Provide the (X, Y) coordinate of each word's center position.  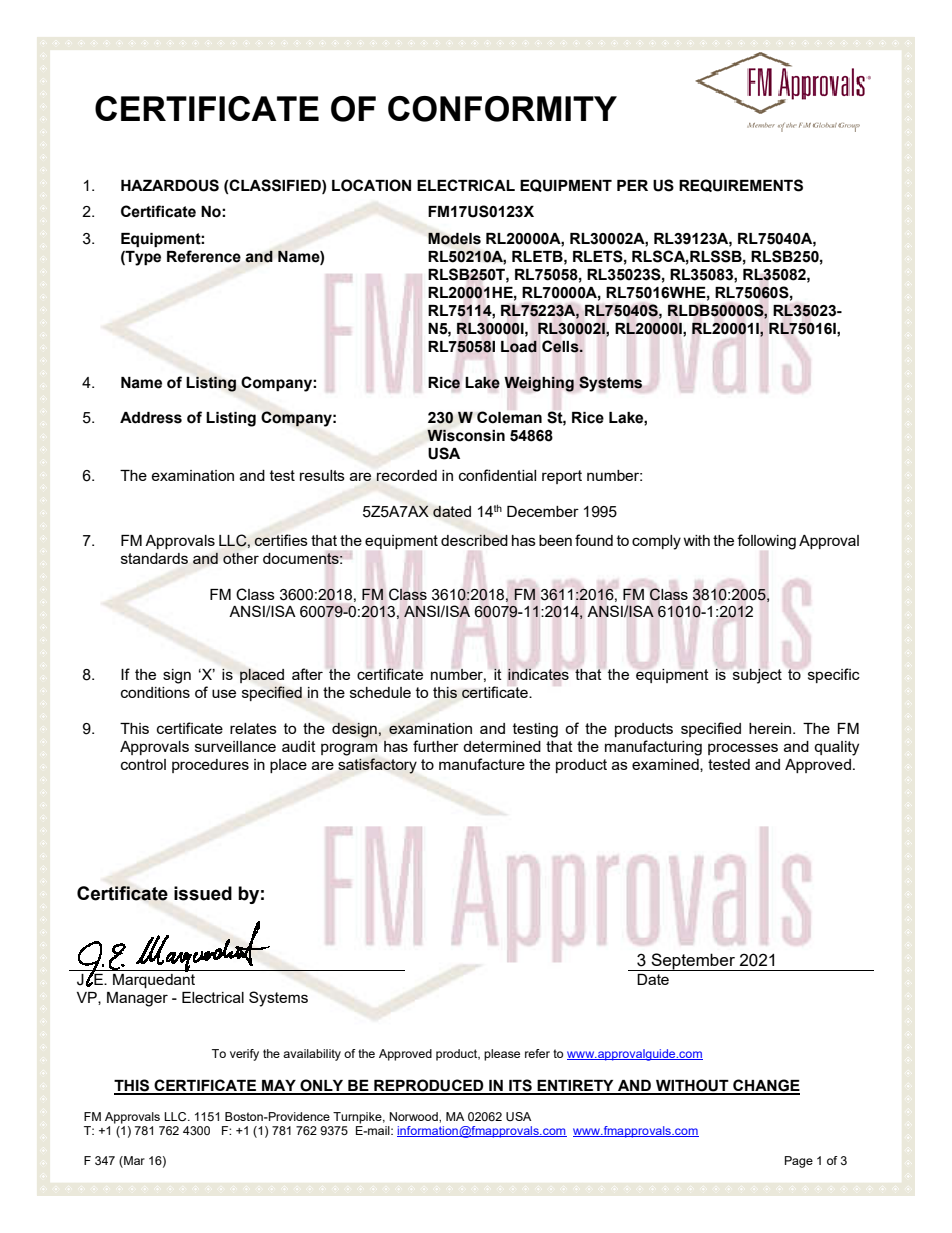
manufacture (482, 764)
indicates (538, 674)
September (693, 962)
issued (203, 893)
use (224, 693)
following (766, 542)
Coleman (509, 417)
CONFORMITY (502, 109)
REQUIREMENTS (741, 185)
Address (151, 418)
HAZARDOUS (170, 185)
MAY (279, 1087)
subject (757, 676)
